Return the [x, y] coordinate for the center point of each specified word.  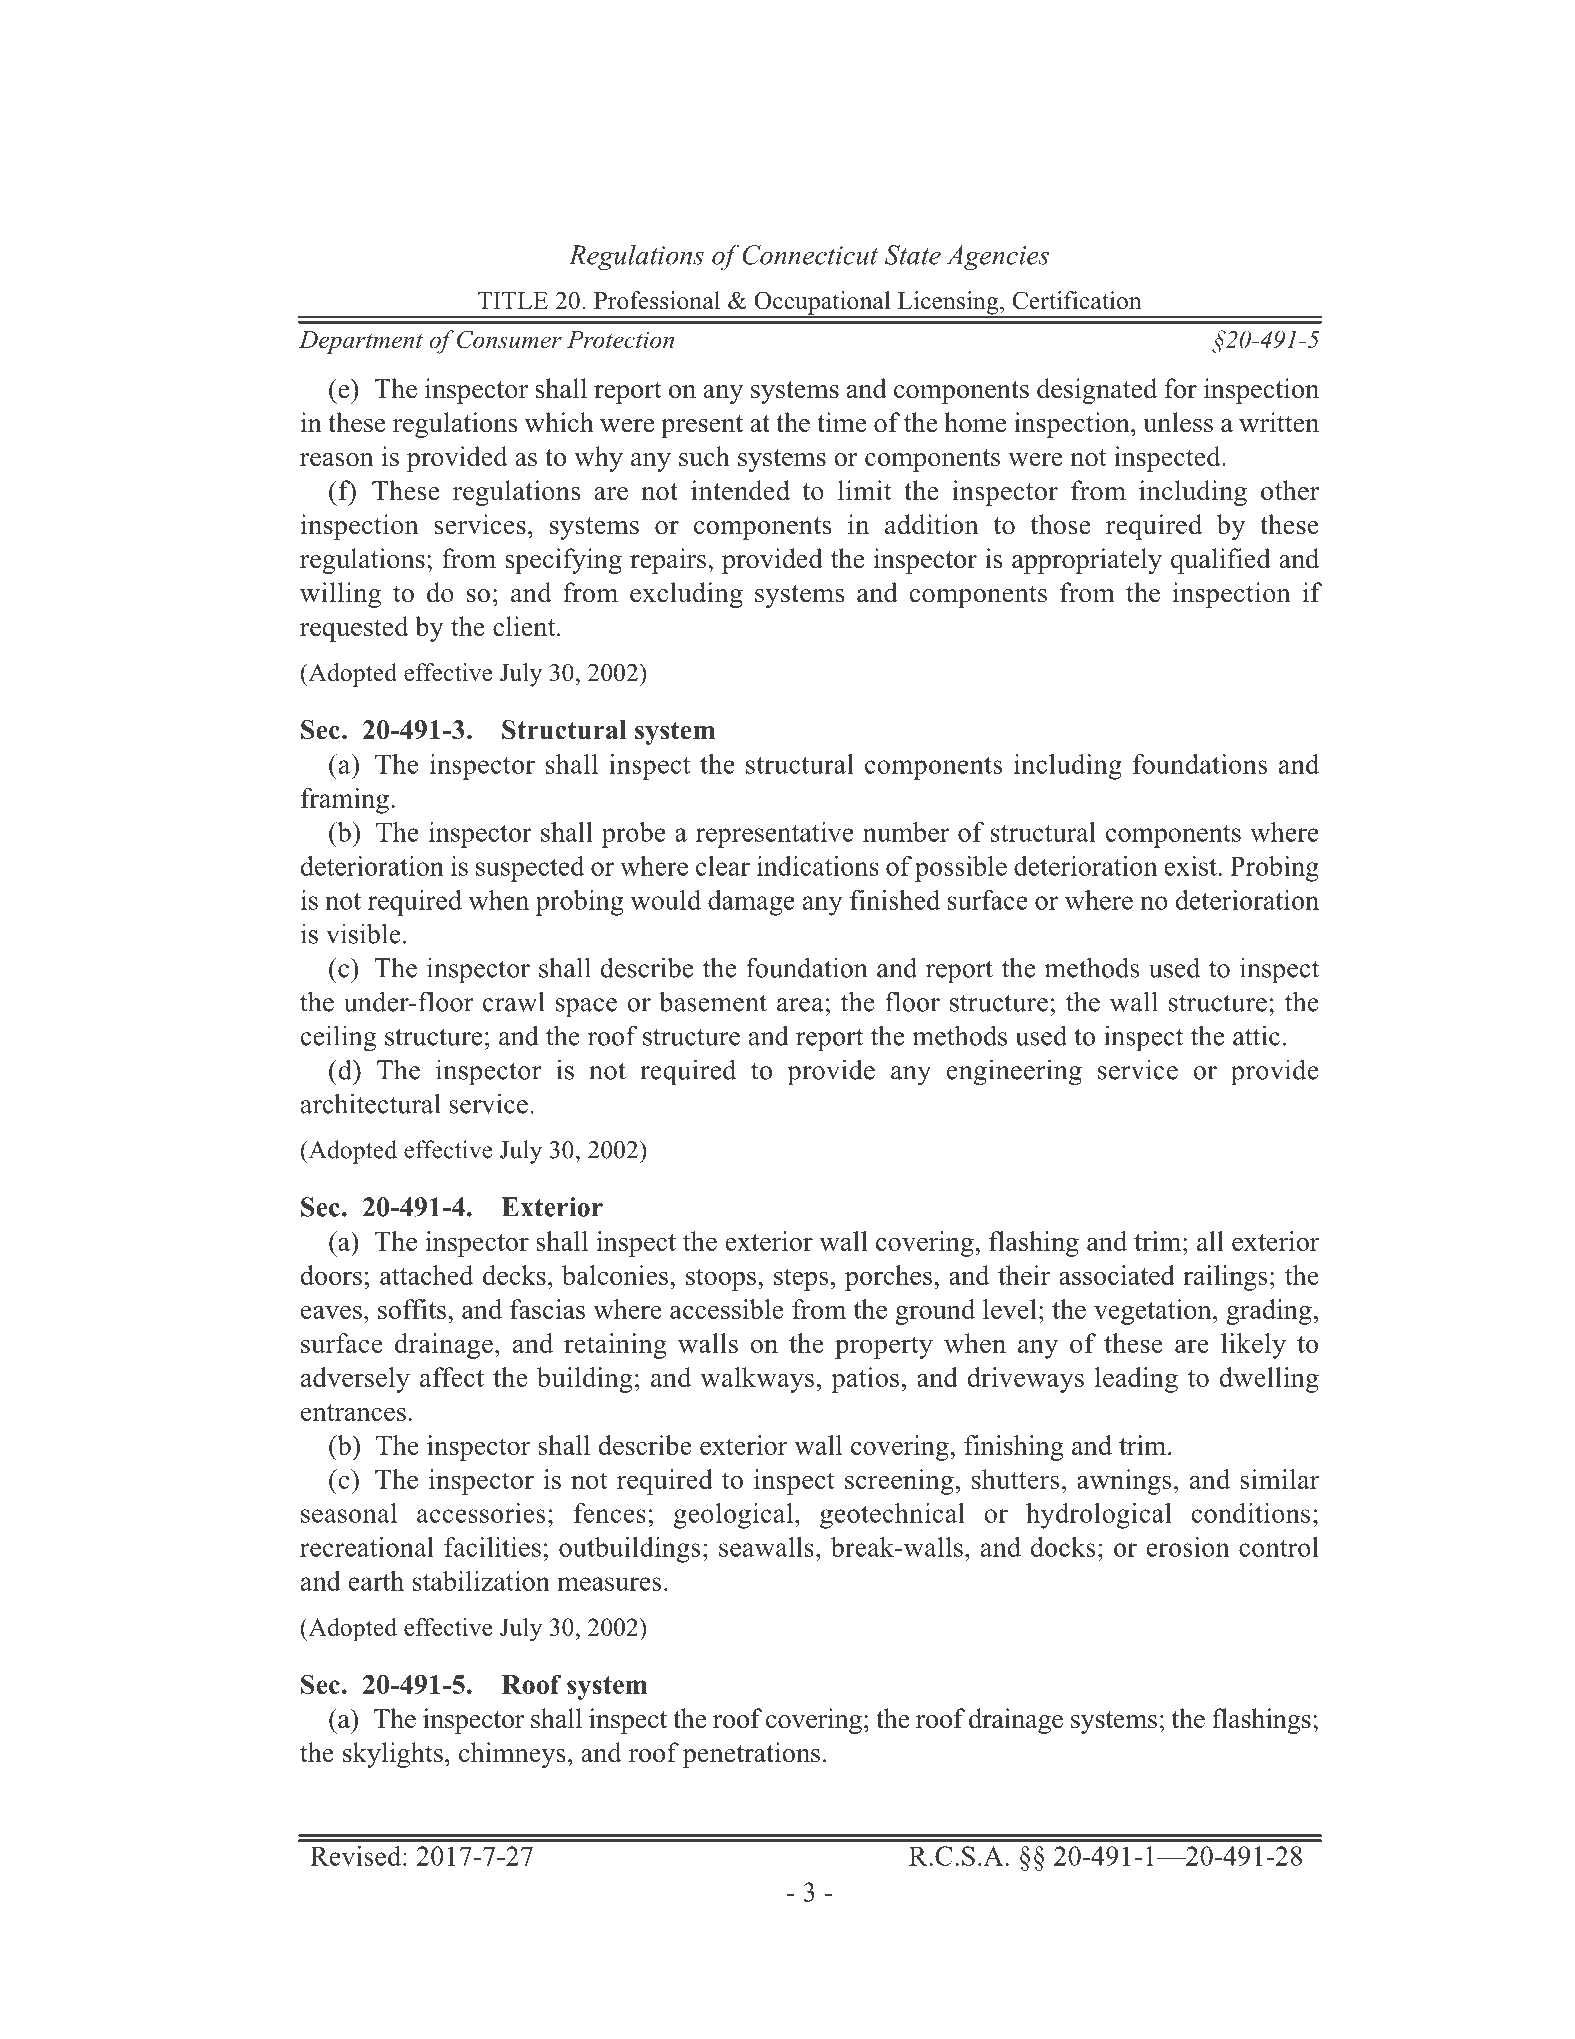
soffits [413, 1309]
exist [1190, 866]
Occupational [822, 304]
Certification [1077, 300]
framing [345, 801]
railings [1225, 1278]
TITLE [513, 300]
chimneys [512, 1755]
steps [801, 1279]
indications [818, 866]
